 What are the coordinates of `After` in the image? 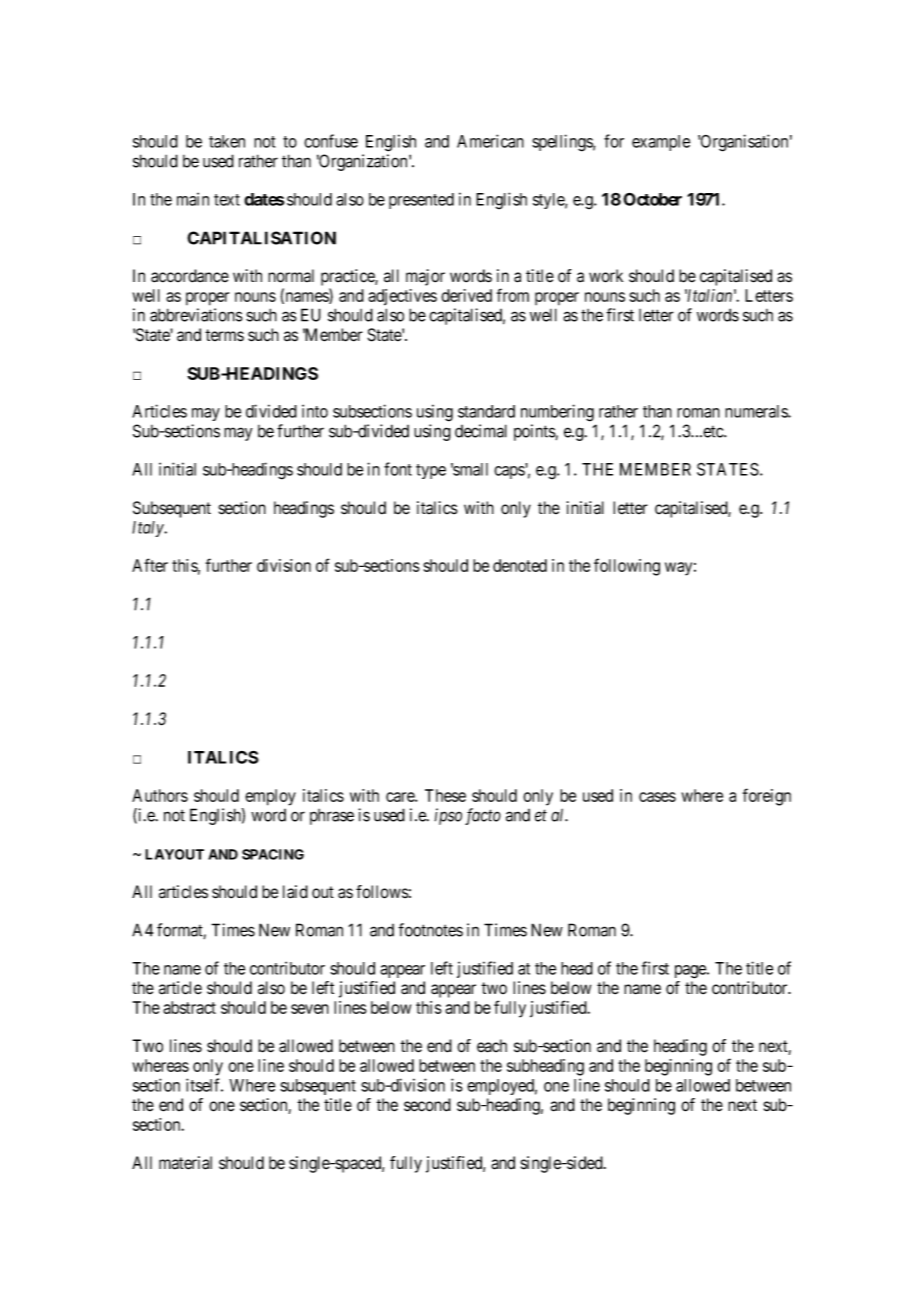 It's located at (150, 565).
